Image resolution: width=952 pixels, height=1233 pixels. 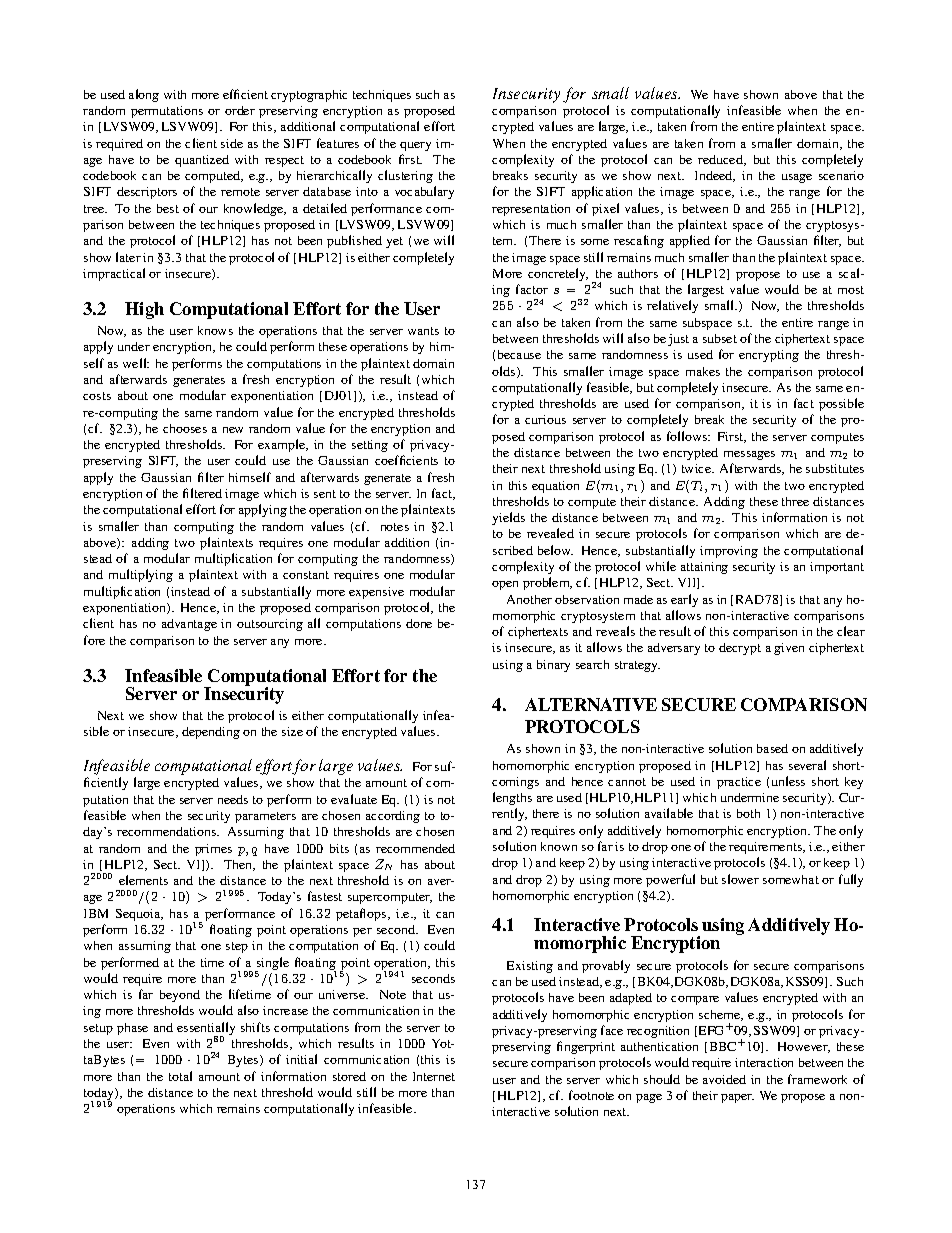 What do you see at coordinates (415, 146) in the document?
I see `query` at bounding box center [415, 146].
